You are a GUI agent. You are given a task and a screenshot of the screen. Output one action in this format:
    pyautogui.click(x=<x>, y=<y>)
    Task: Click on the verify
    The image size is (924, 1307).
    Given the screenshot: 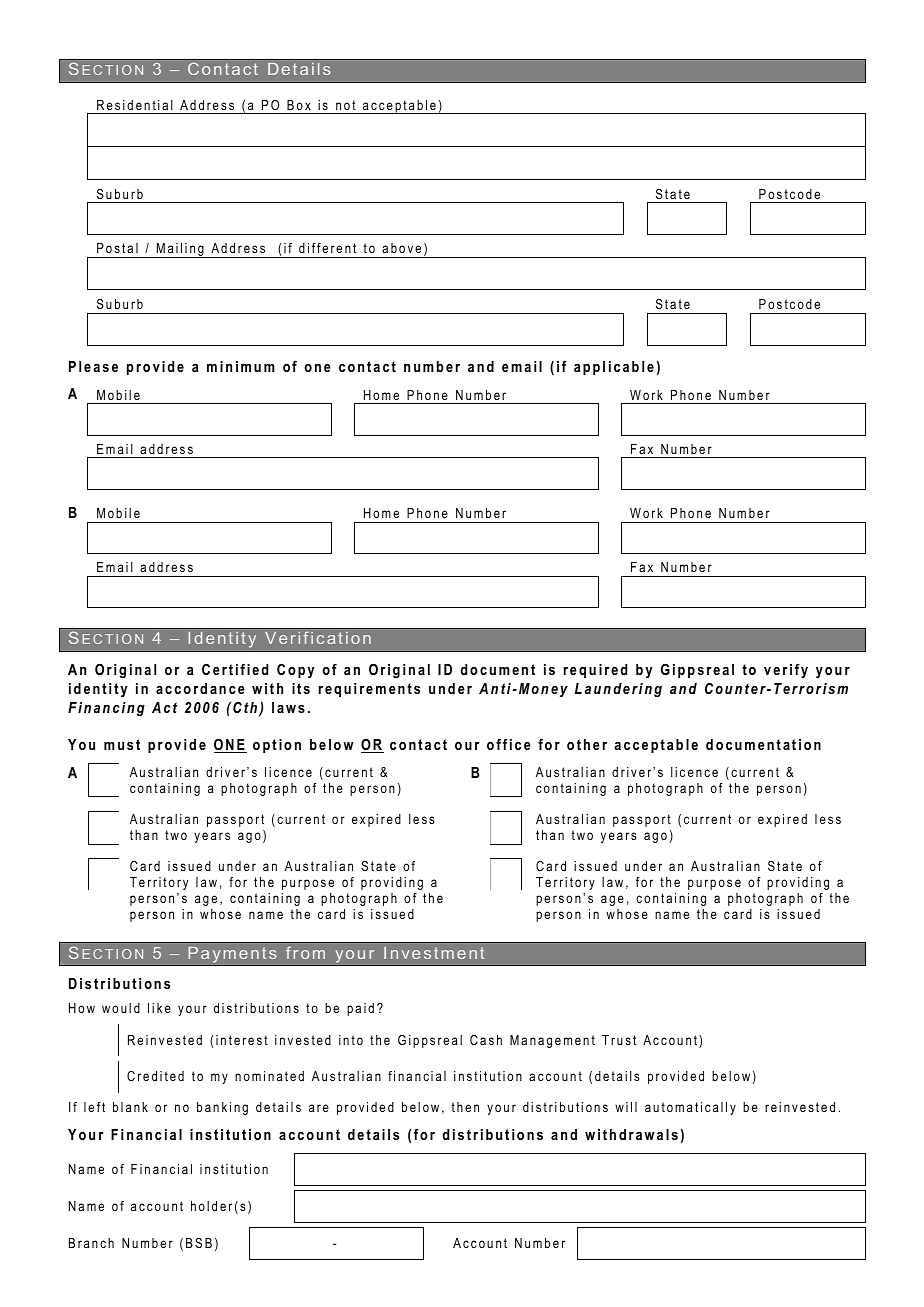 What is the action you would take?
    pyautogui.click(x=786, y=671)
